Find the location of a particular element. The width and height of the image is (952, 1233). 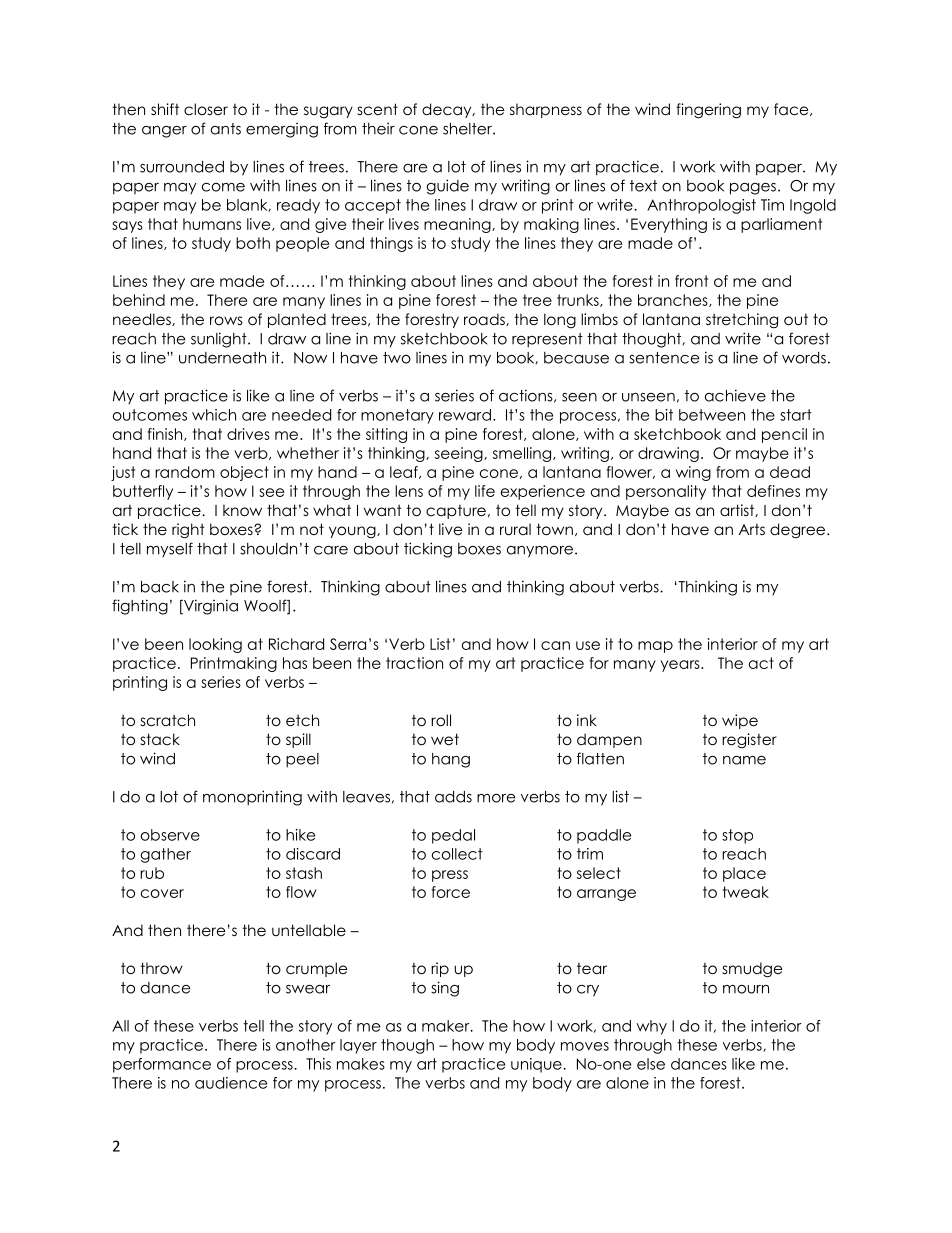

performance is located at coordinates (162, 1065).
